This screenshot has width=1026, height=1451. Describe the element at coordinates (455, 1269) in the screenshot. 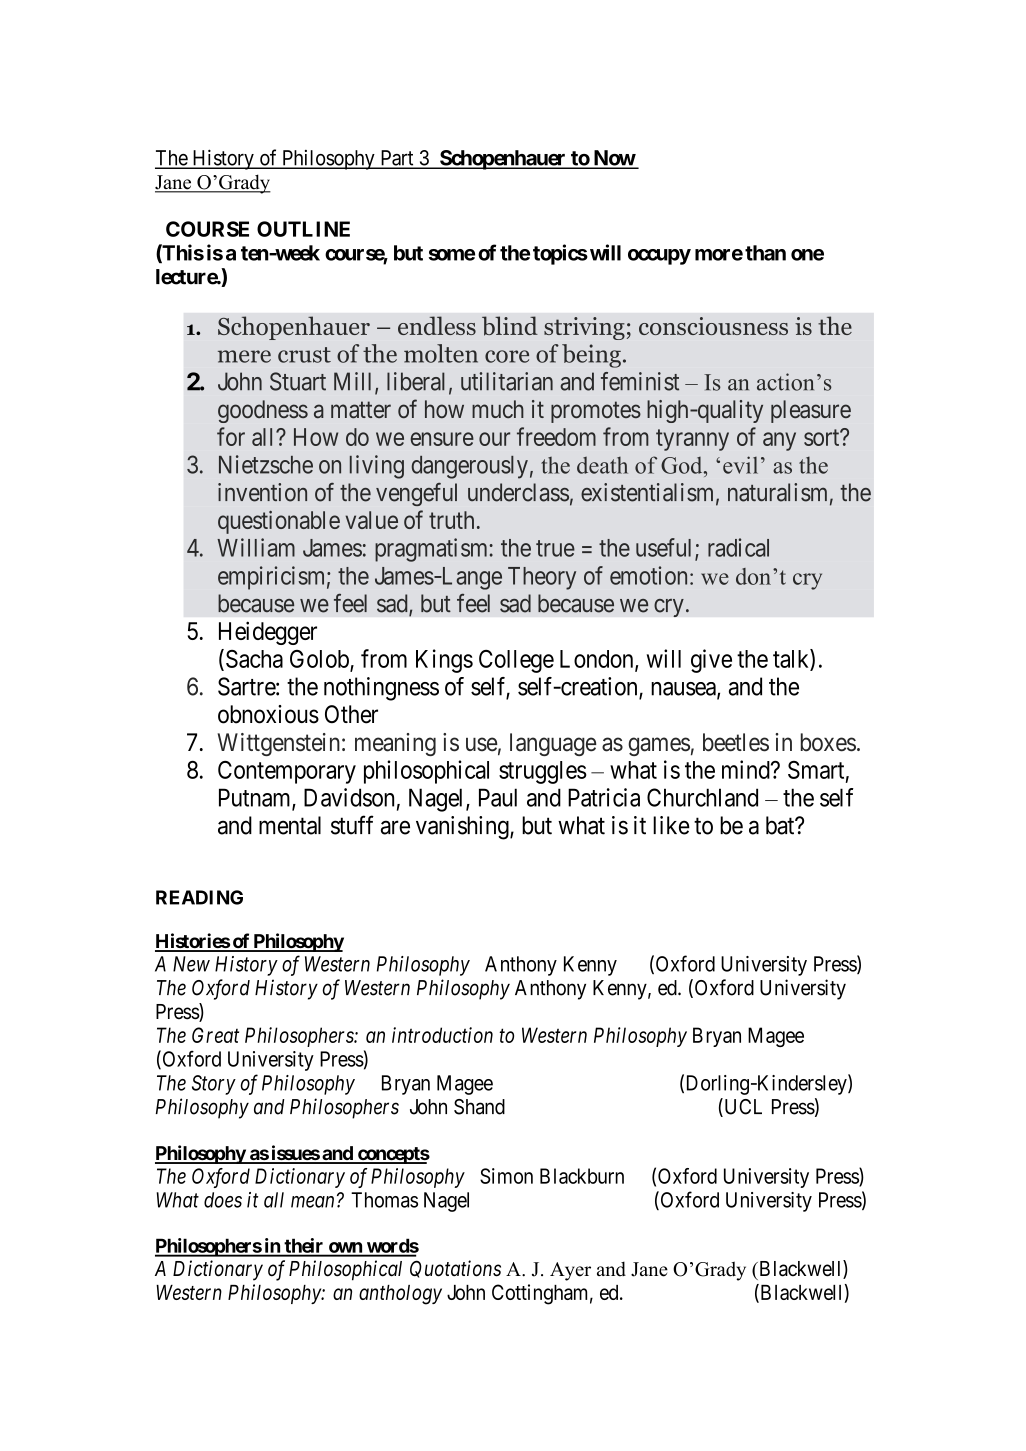

I see `Quotations` at that location.
